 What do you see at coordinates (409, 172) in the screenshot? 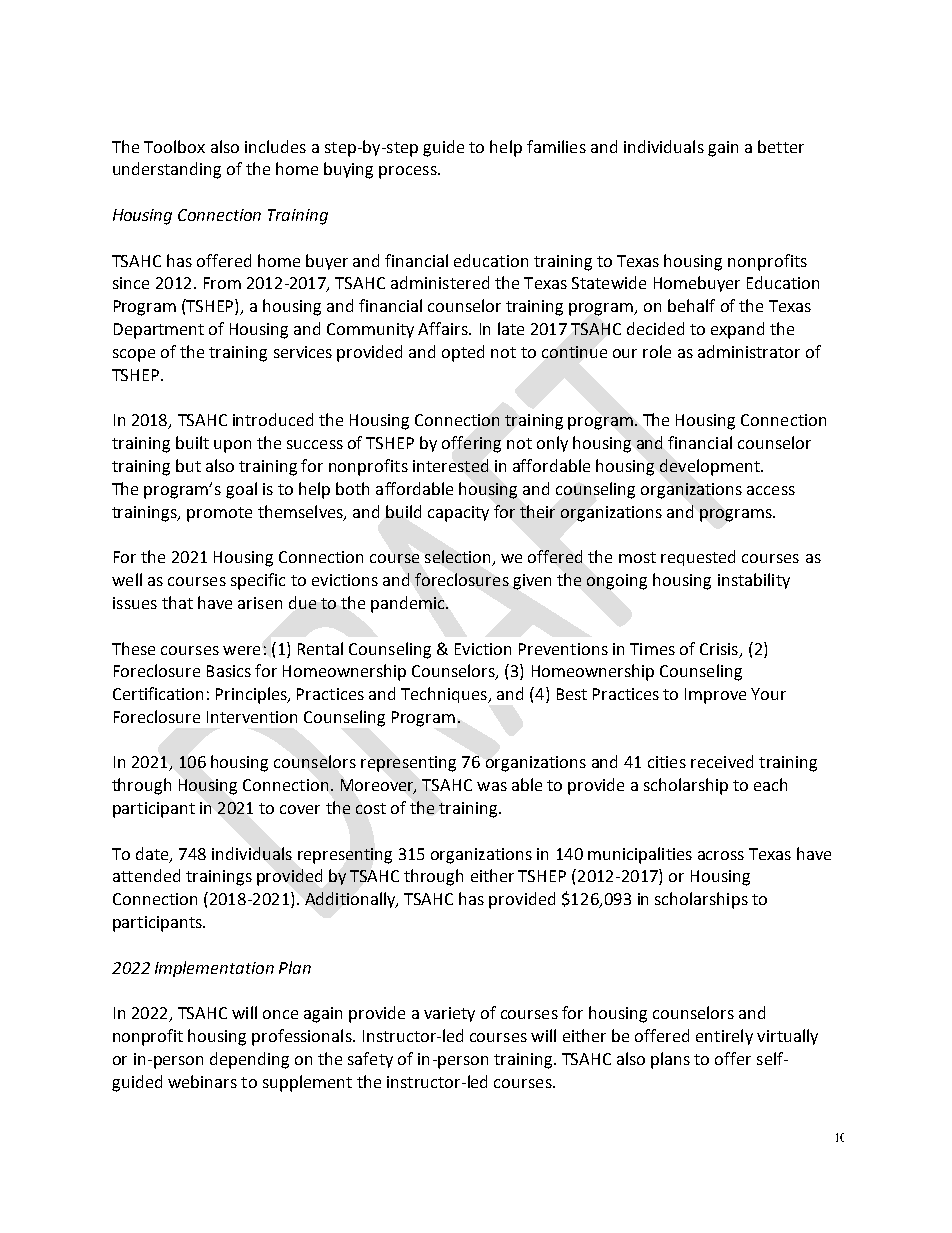
I see `process` at bounding box center [409, 172].
